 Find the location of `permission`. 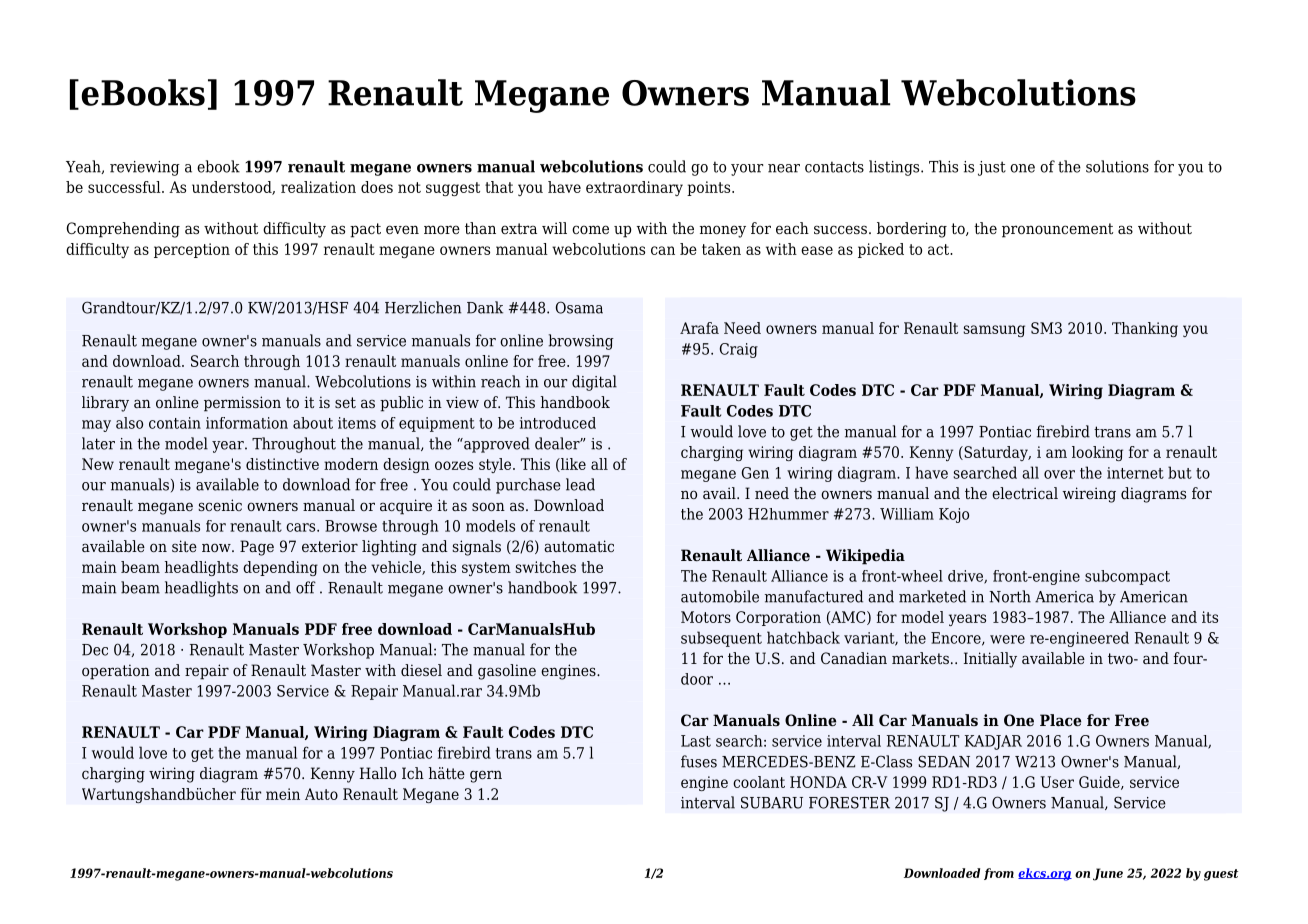

permission is located at coordinates (242, 404).
